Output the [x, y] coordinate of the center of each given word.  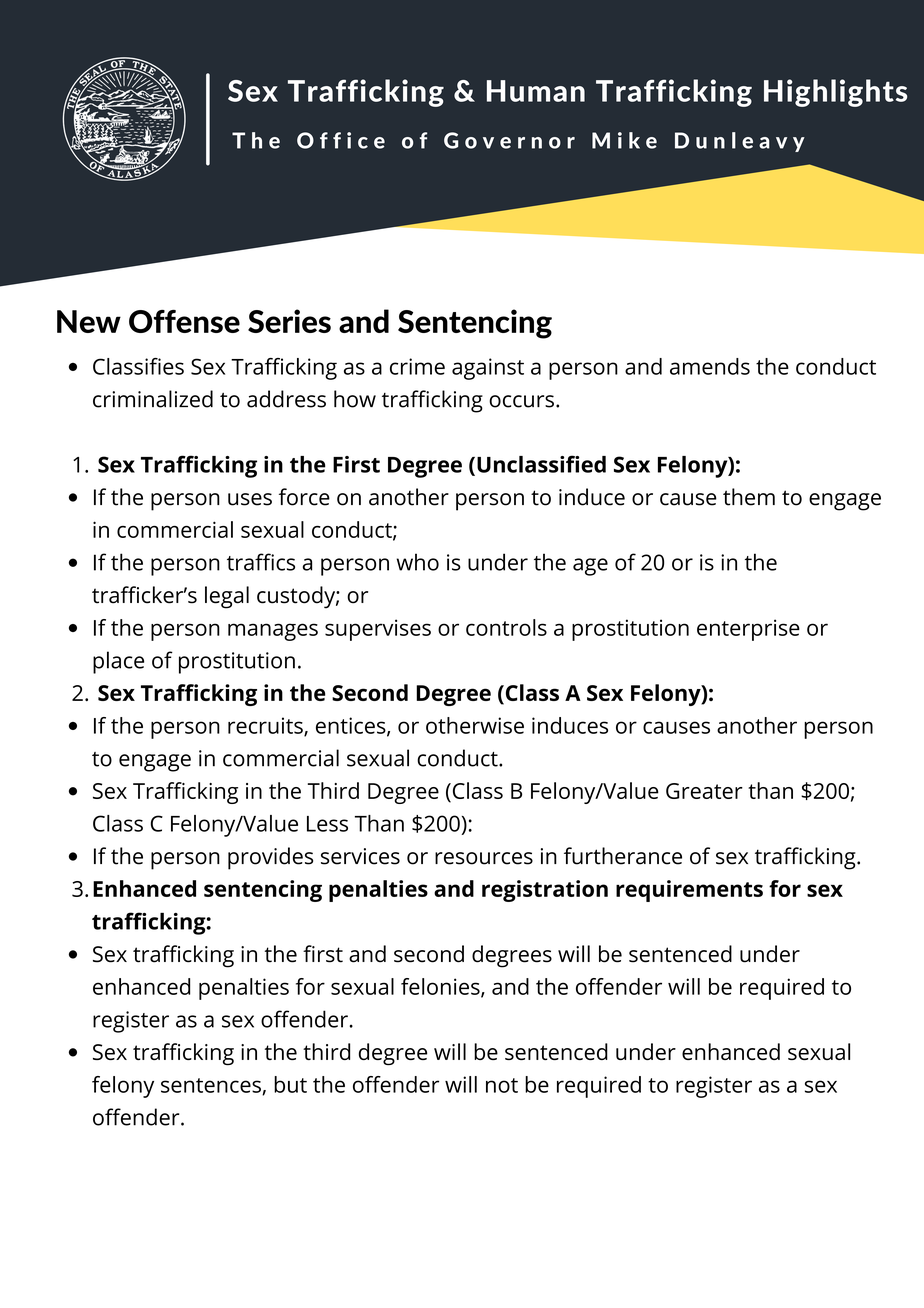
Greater [704, 791]
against [488, 369]
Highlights [835, 93]
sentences [212, 1086]
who [417, 562]
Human [536, 91]
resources [484, 858]
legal [227, 597]
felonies [441, 987]
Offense [184, 321]
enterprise [748, 630]
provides [270, 858]
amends [710, 366]
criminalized [153, 399]
